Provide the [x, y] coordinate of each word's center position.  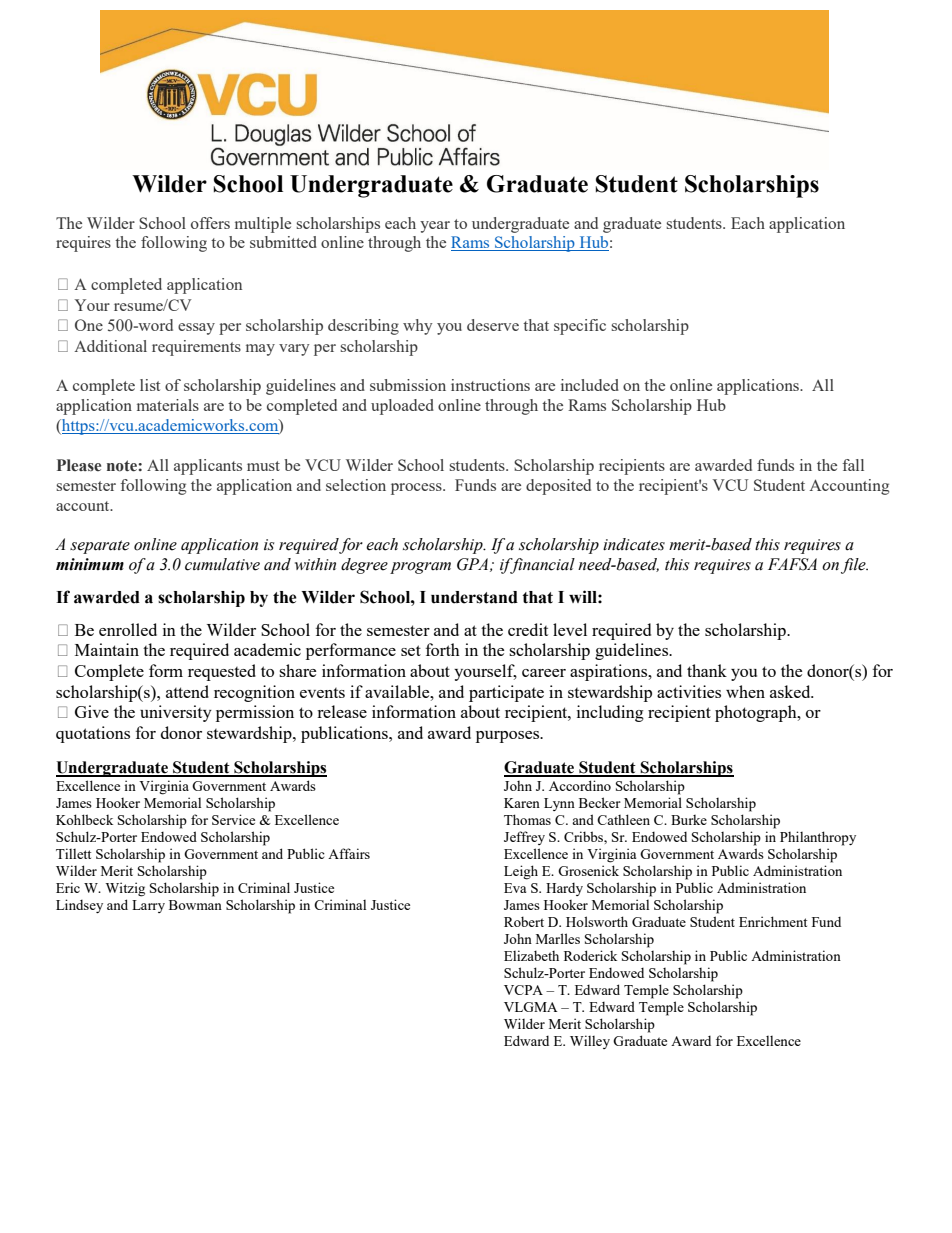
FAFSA [792, 564]
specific [580, 327]
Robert [524, 921]
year [435, 227]
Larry [148, 906]
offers [210, 223]
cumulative [222, 564]
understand [474, 597]
